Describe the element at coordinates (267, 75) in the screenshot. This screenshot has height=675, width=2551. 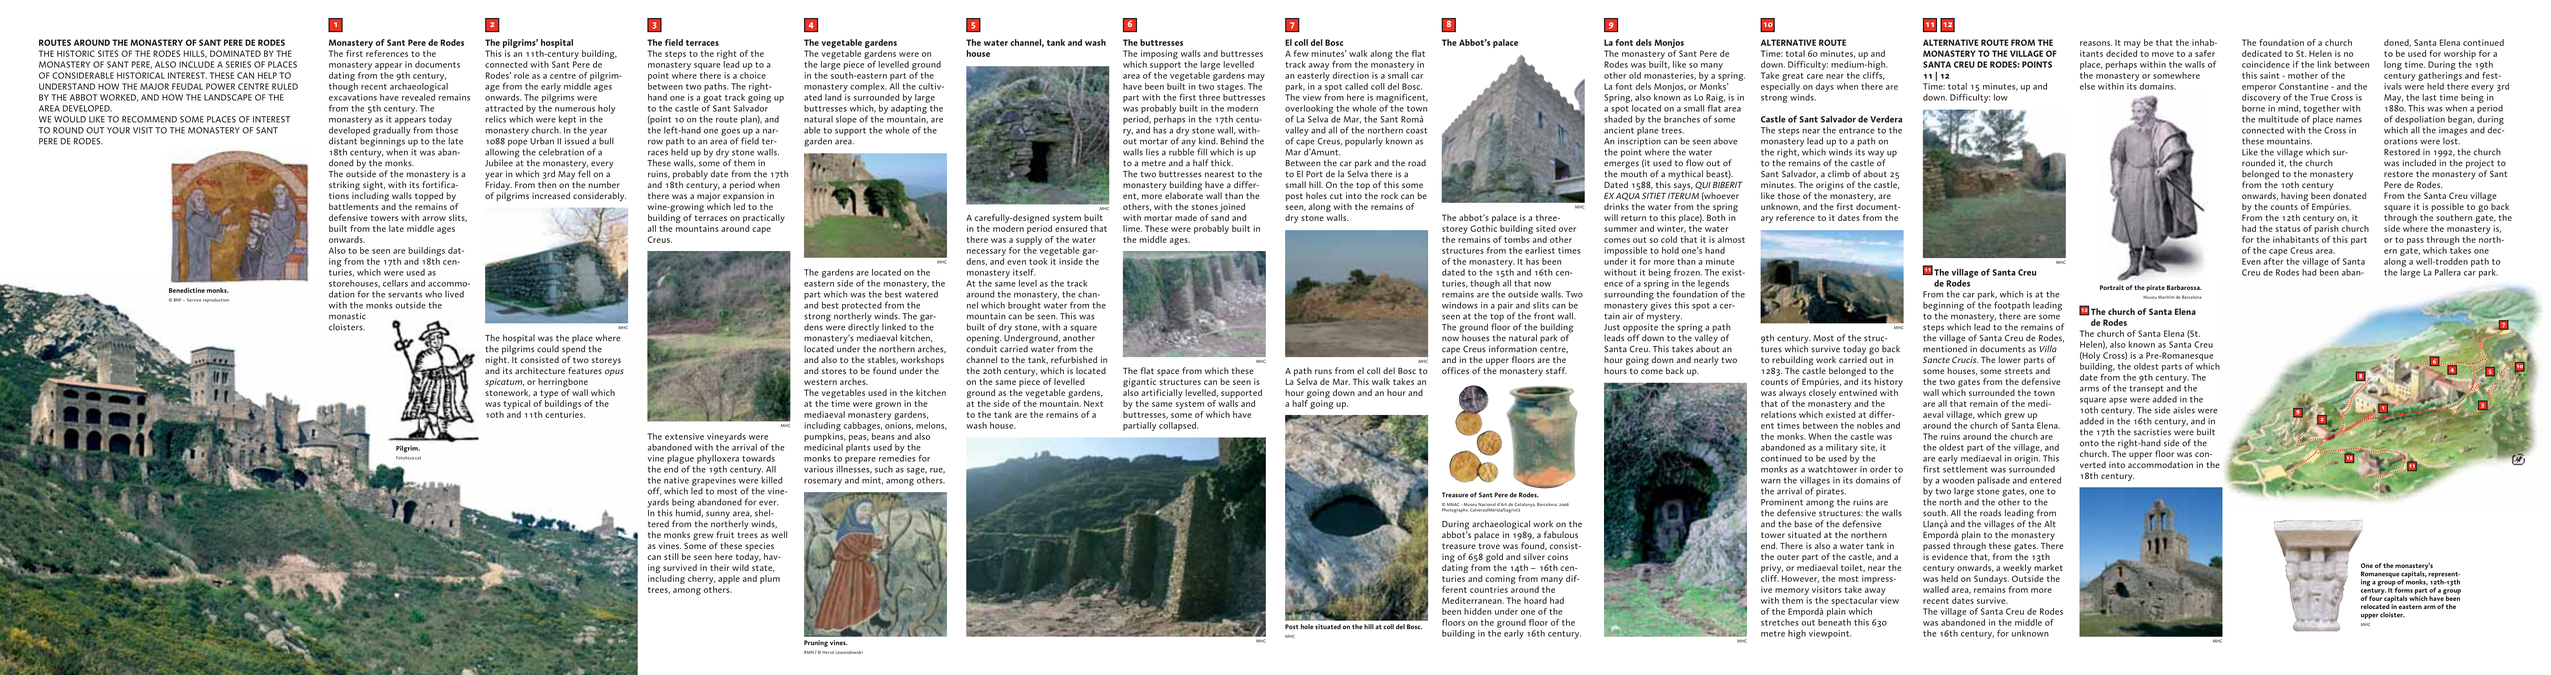
I see `HELP` at that location.
